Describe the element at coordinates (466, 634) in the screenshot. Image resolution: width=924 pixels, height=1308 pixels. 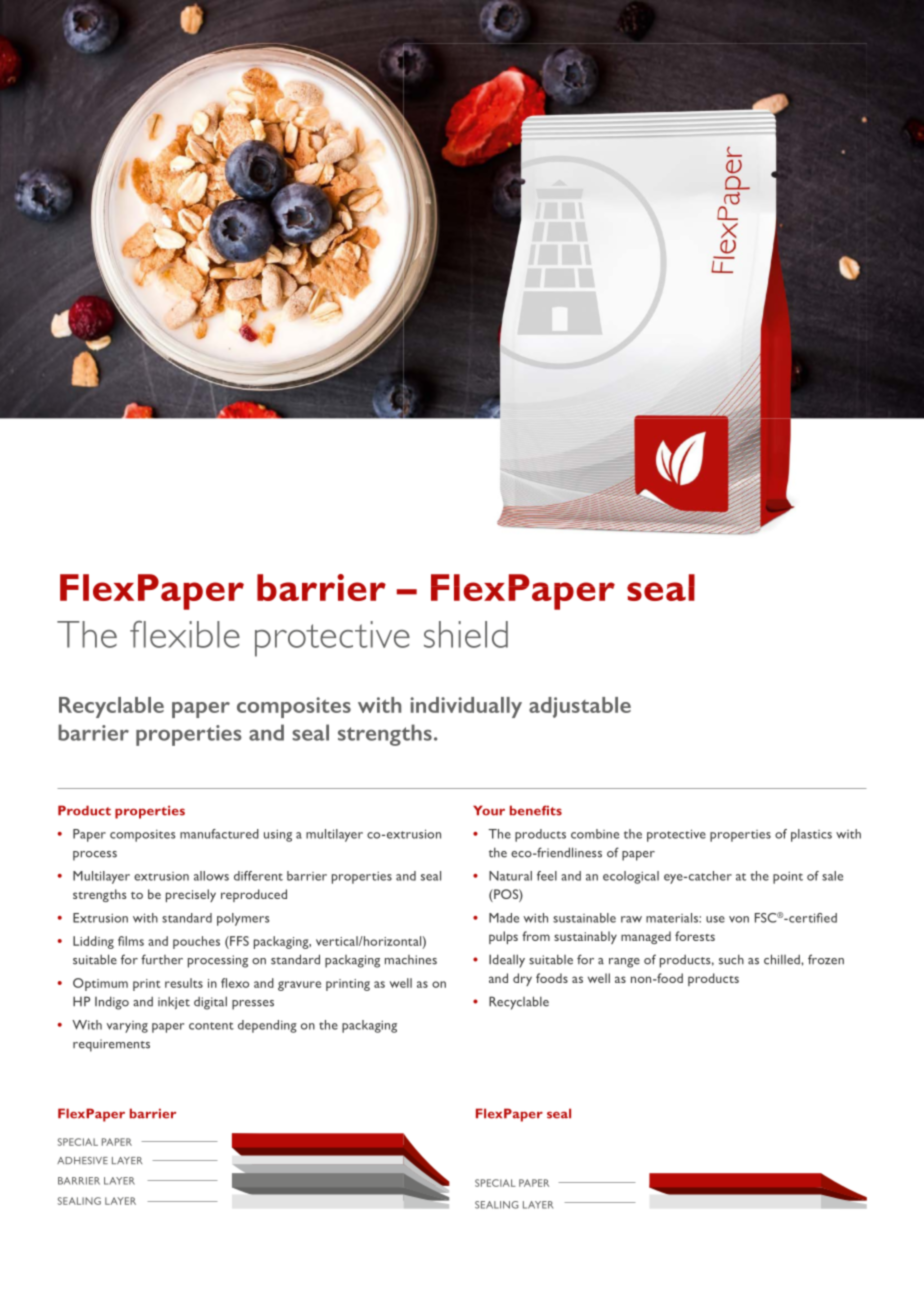
I see `shield` at that location.
